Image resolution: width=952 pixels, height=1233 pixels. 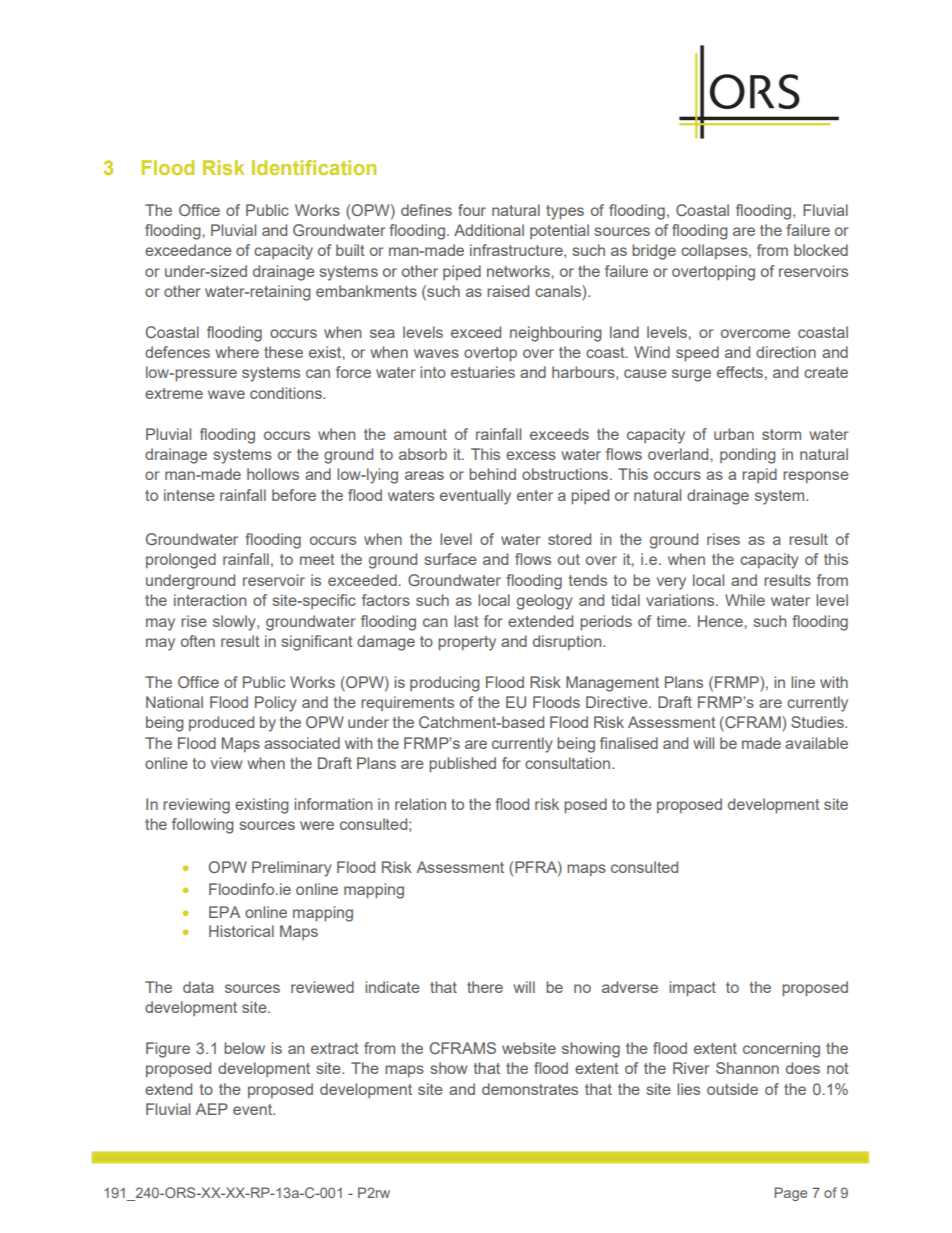 What do you see at coordinates (294, 495) in the image?
I see `before` at bounding box center [294, 495].
